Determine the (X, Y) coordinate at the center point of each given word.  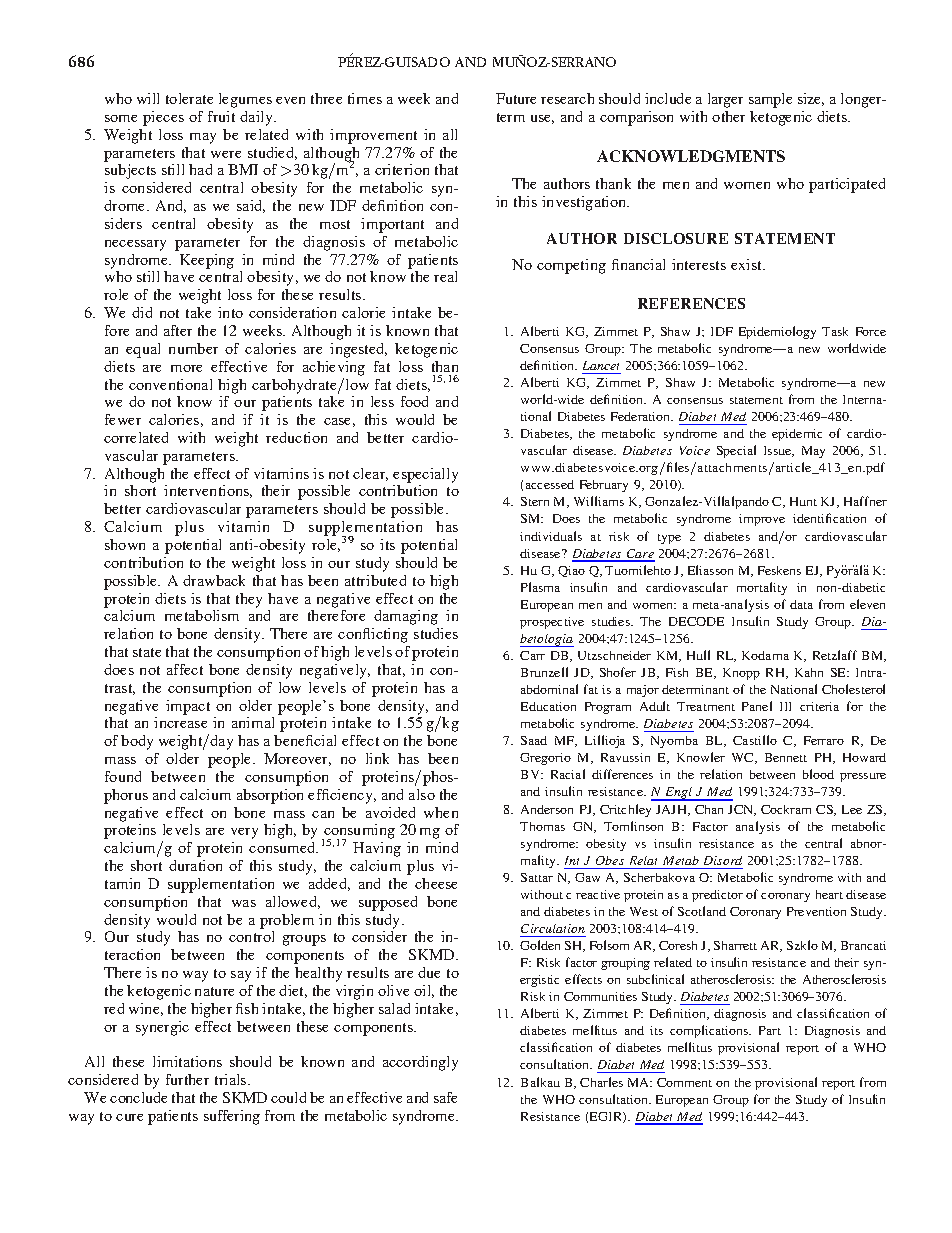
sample (770, 100)
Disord (723, 860)
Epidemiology (777, 332)
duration (195, 865)
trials (232, 1079)
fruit (221, 116)
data (801, 604)
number (193, 348)
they (249, 600)
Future (516, 98)
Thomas (542, 826)
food (414, 401)
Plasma (540, 587)
